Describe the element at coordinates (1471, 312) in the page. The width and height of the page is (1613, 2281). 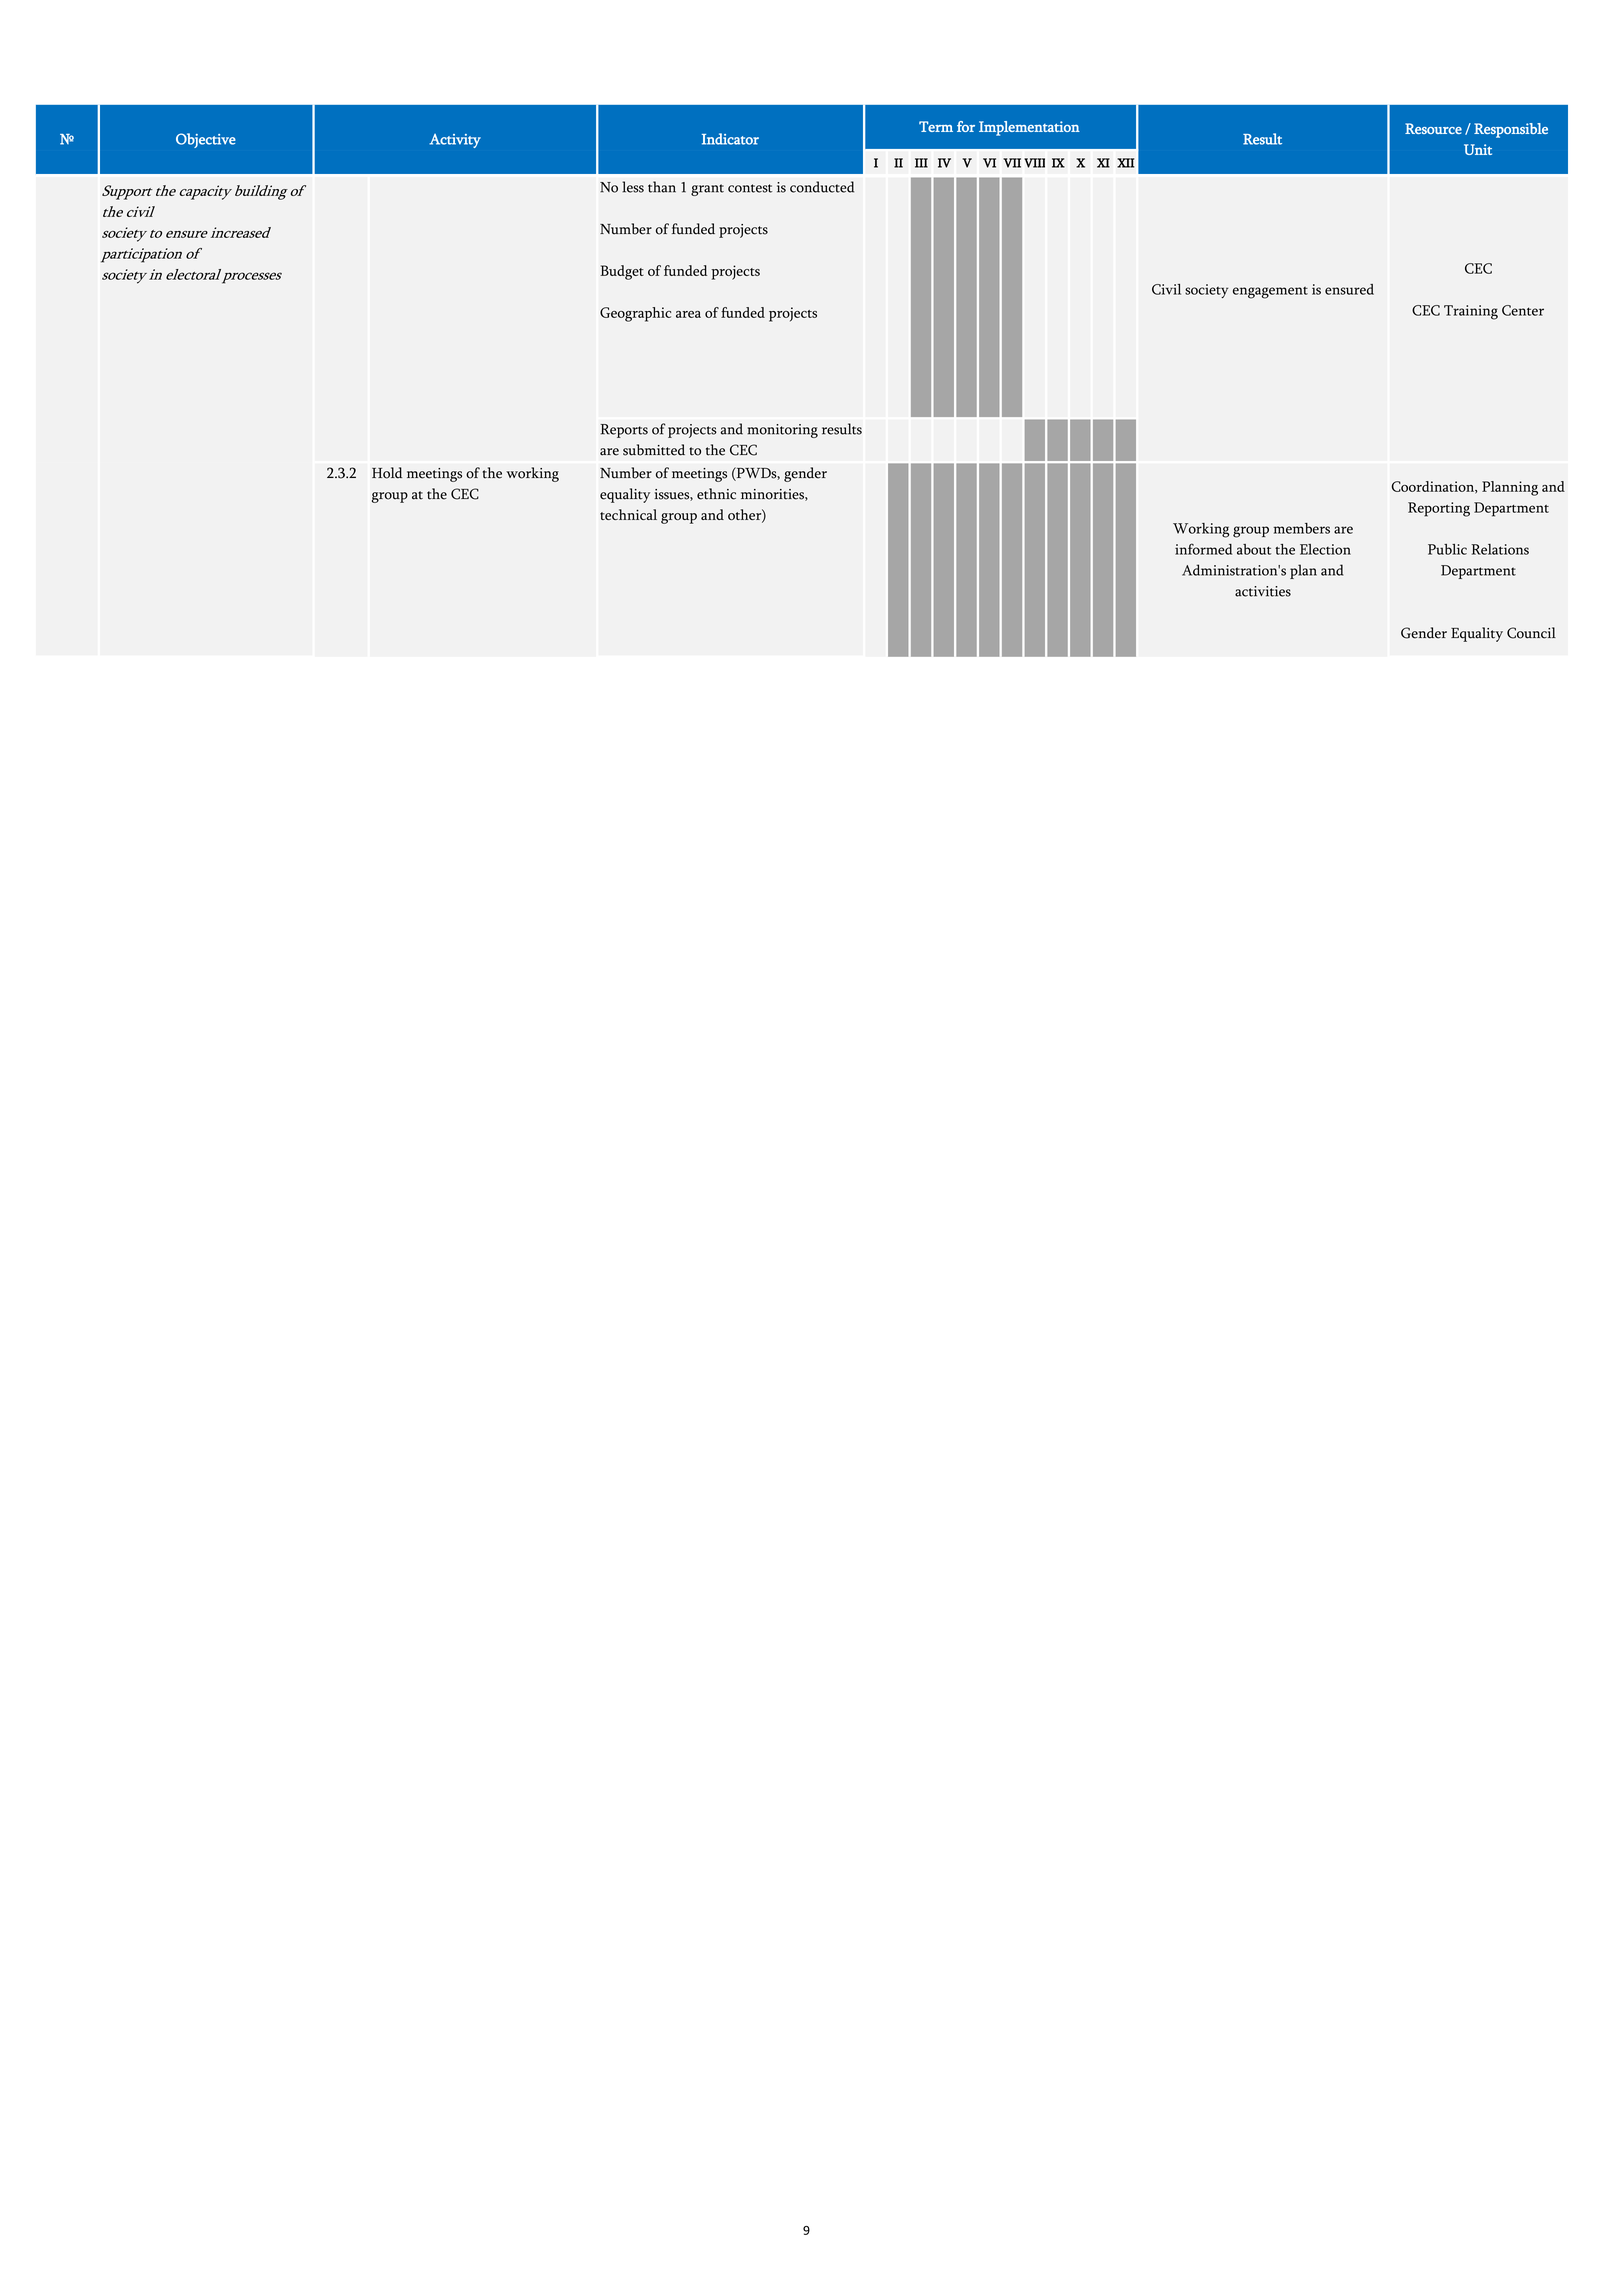
I see `Training` at that location.
